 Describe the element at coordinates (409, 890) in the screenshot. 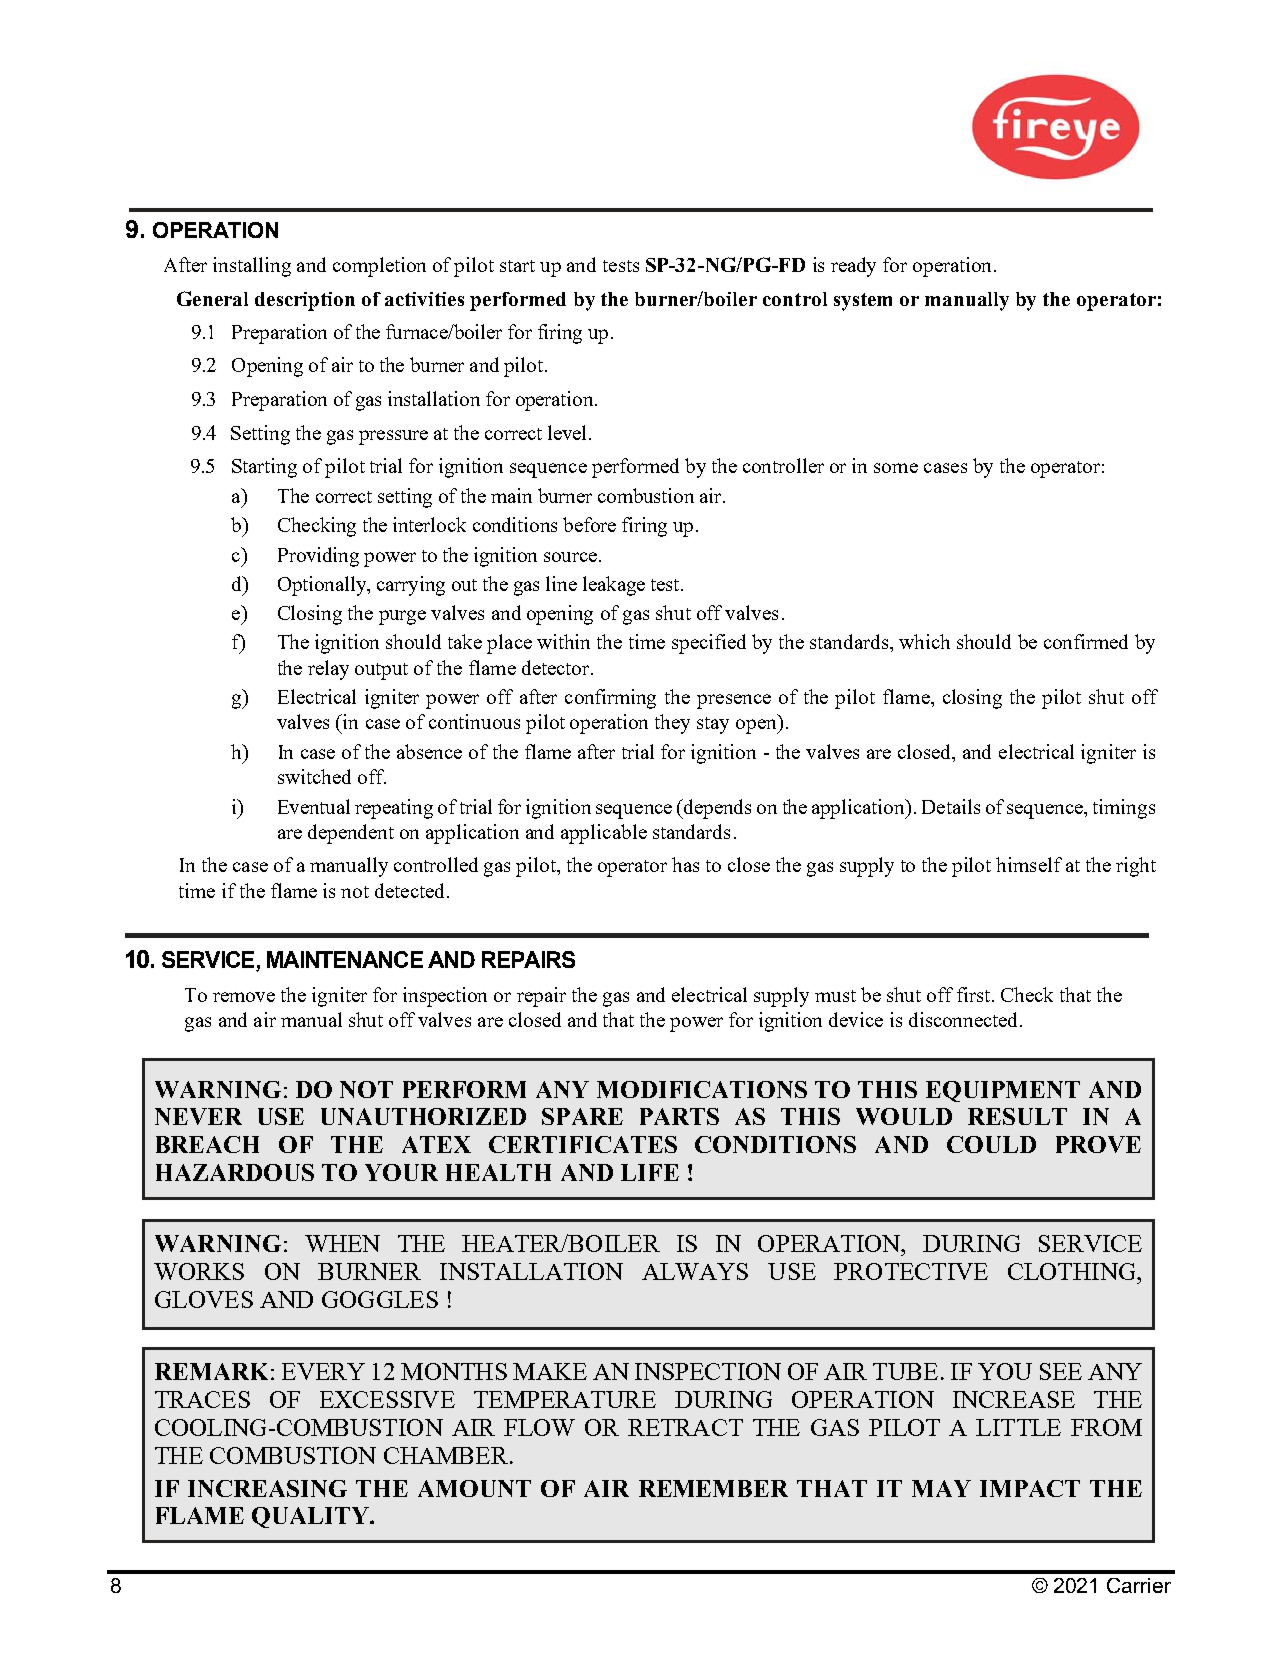

I see `detected` at that location.
